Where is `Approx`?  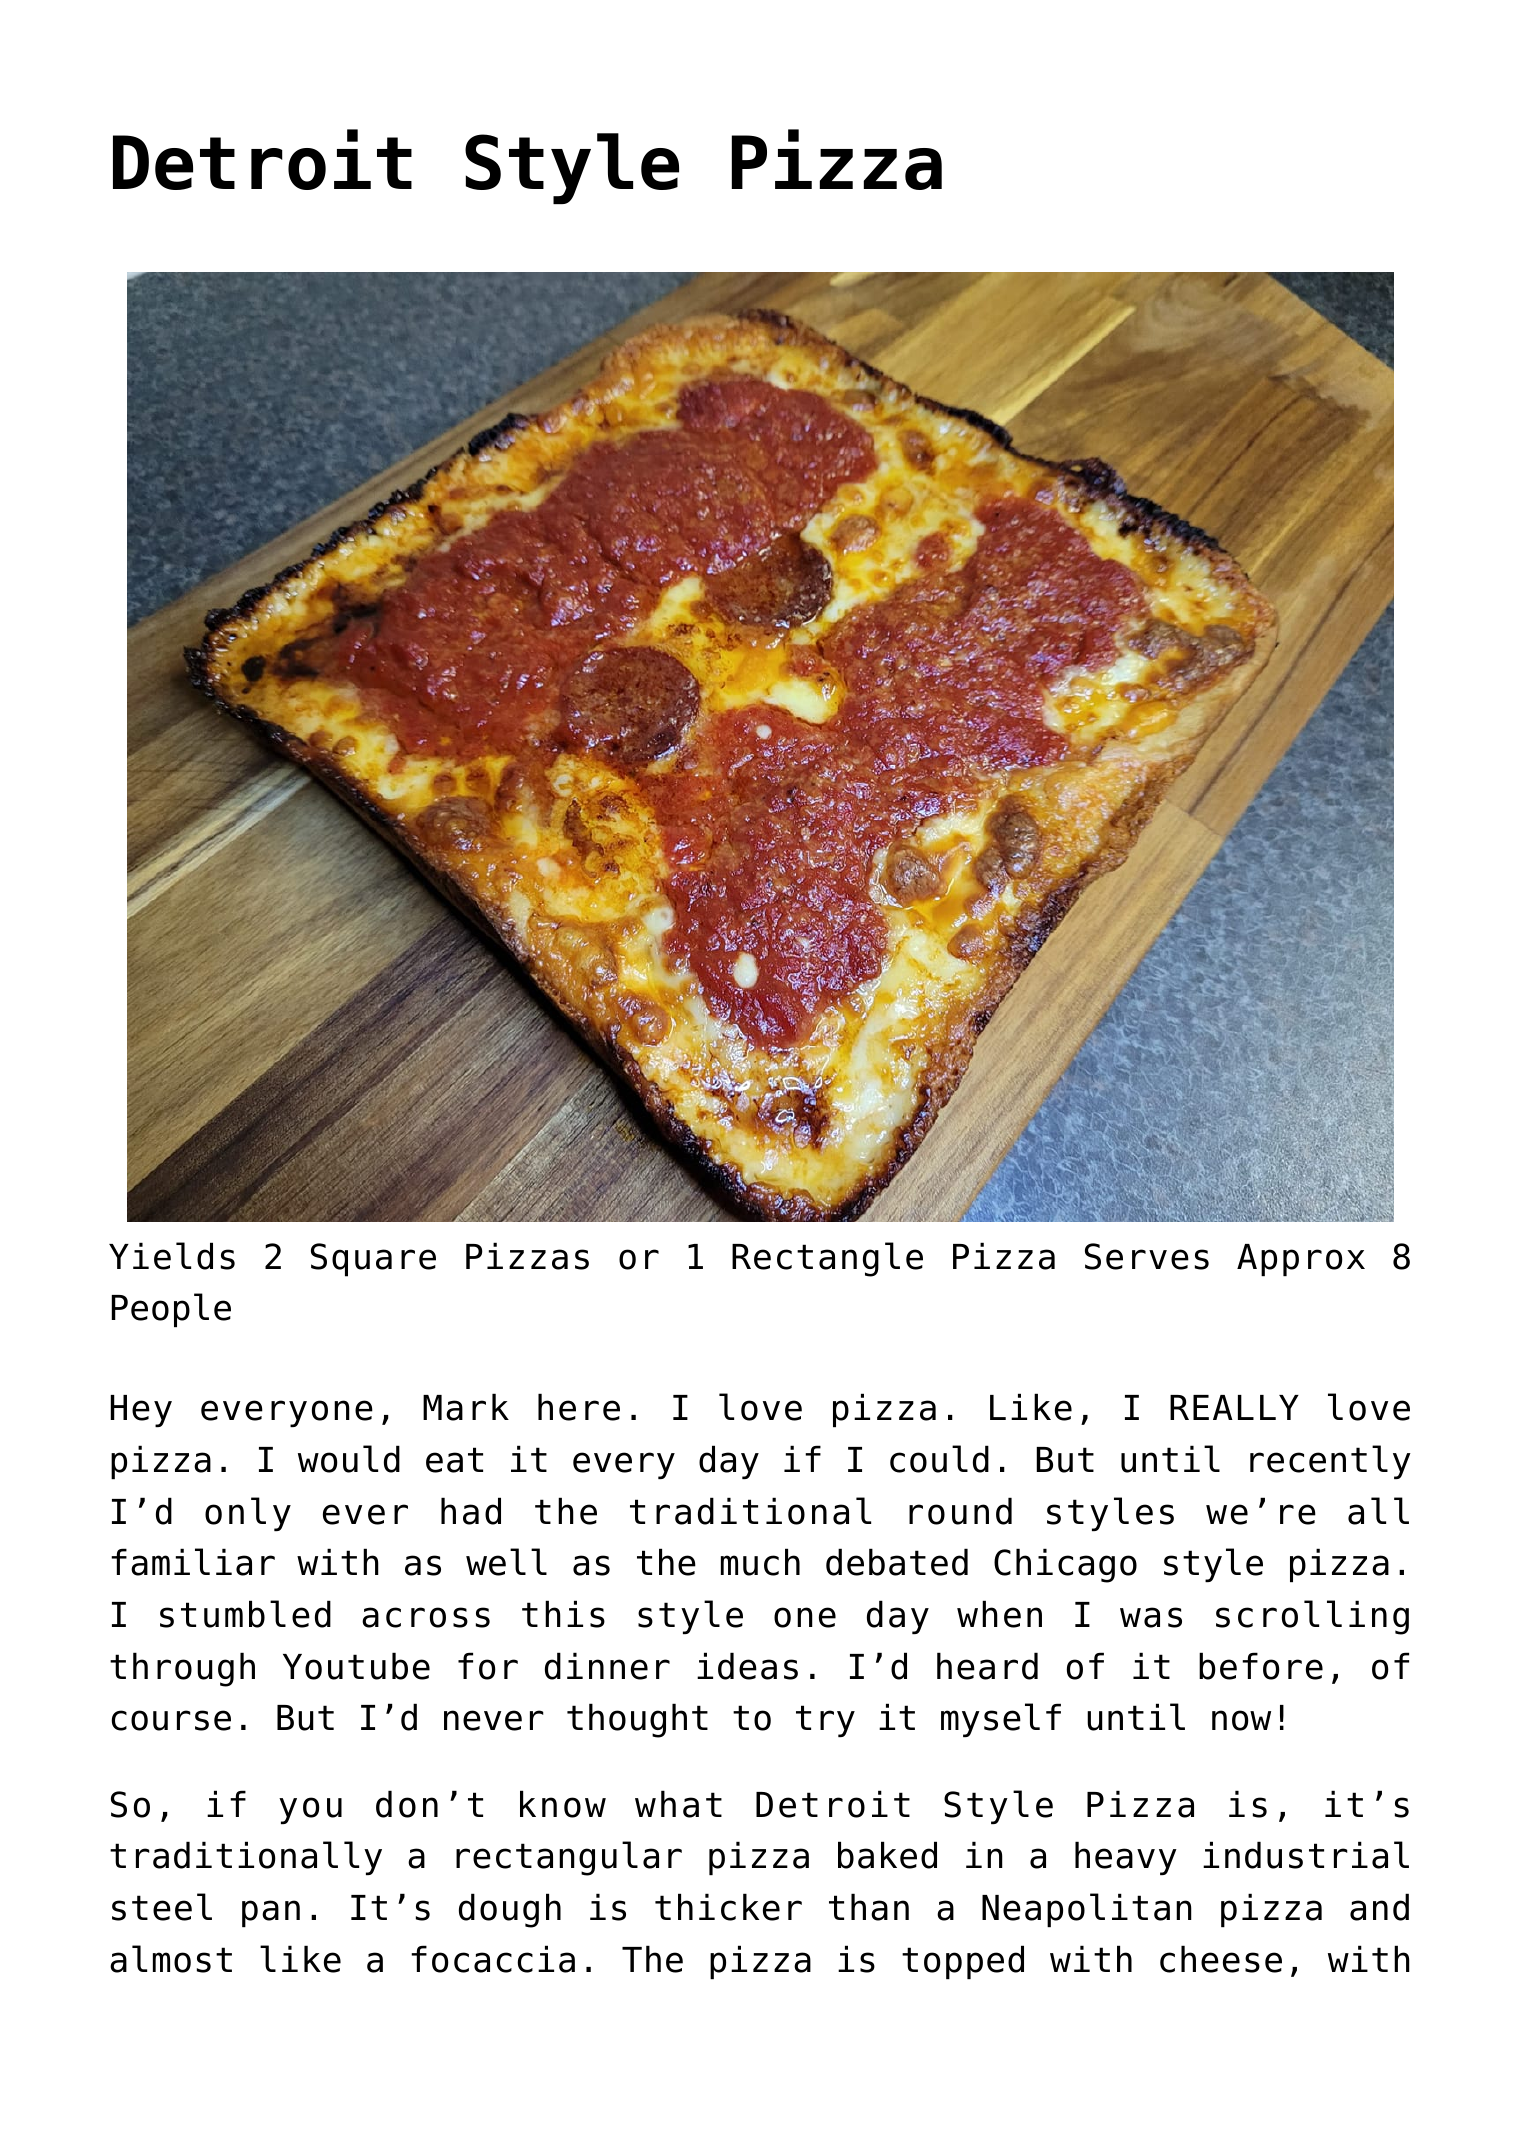
Approx is located at coordinates (1301, 1260).
